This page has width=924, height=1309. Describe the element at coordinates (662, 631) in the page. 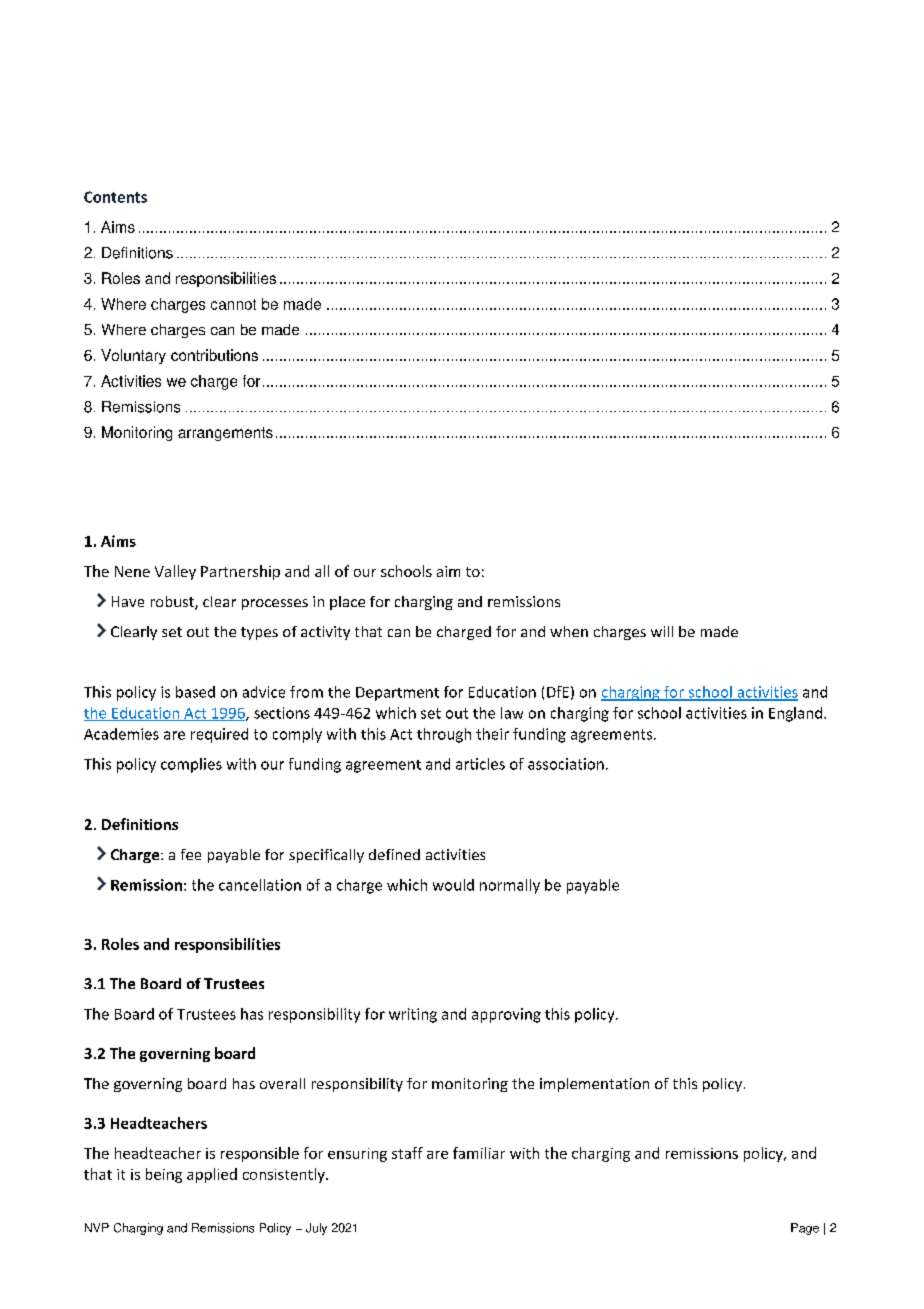

I see `will` at that location.
